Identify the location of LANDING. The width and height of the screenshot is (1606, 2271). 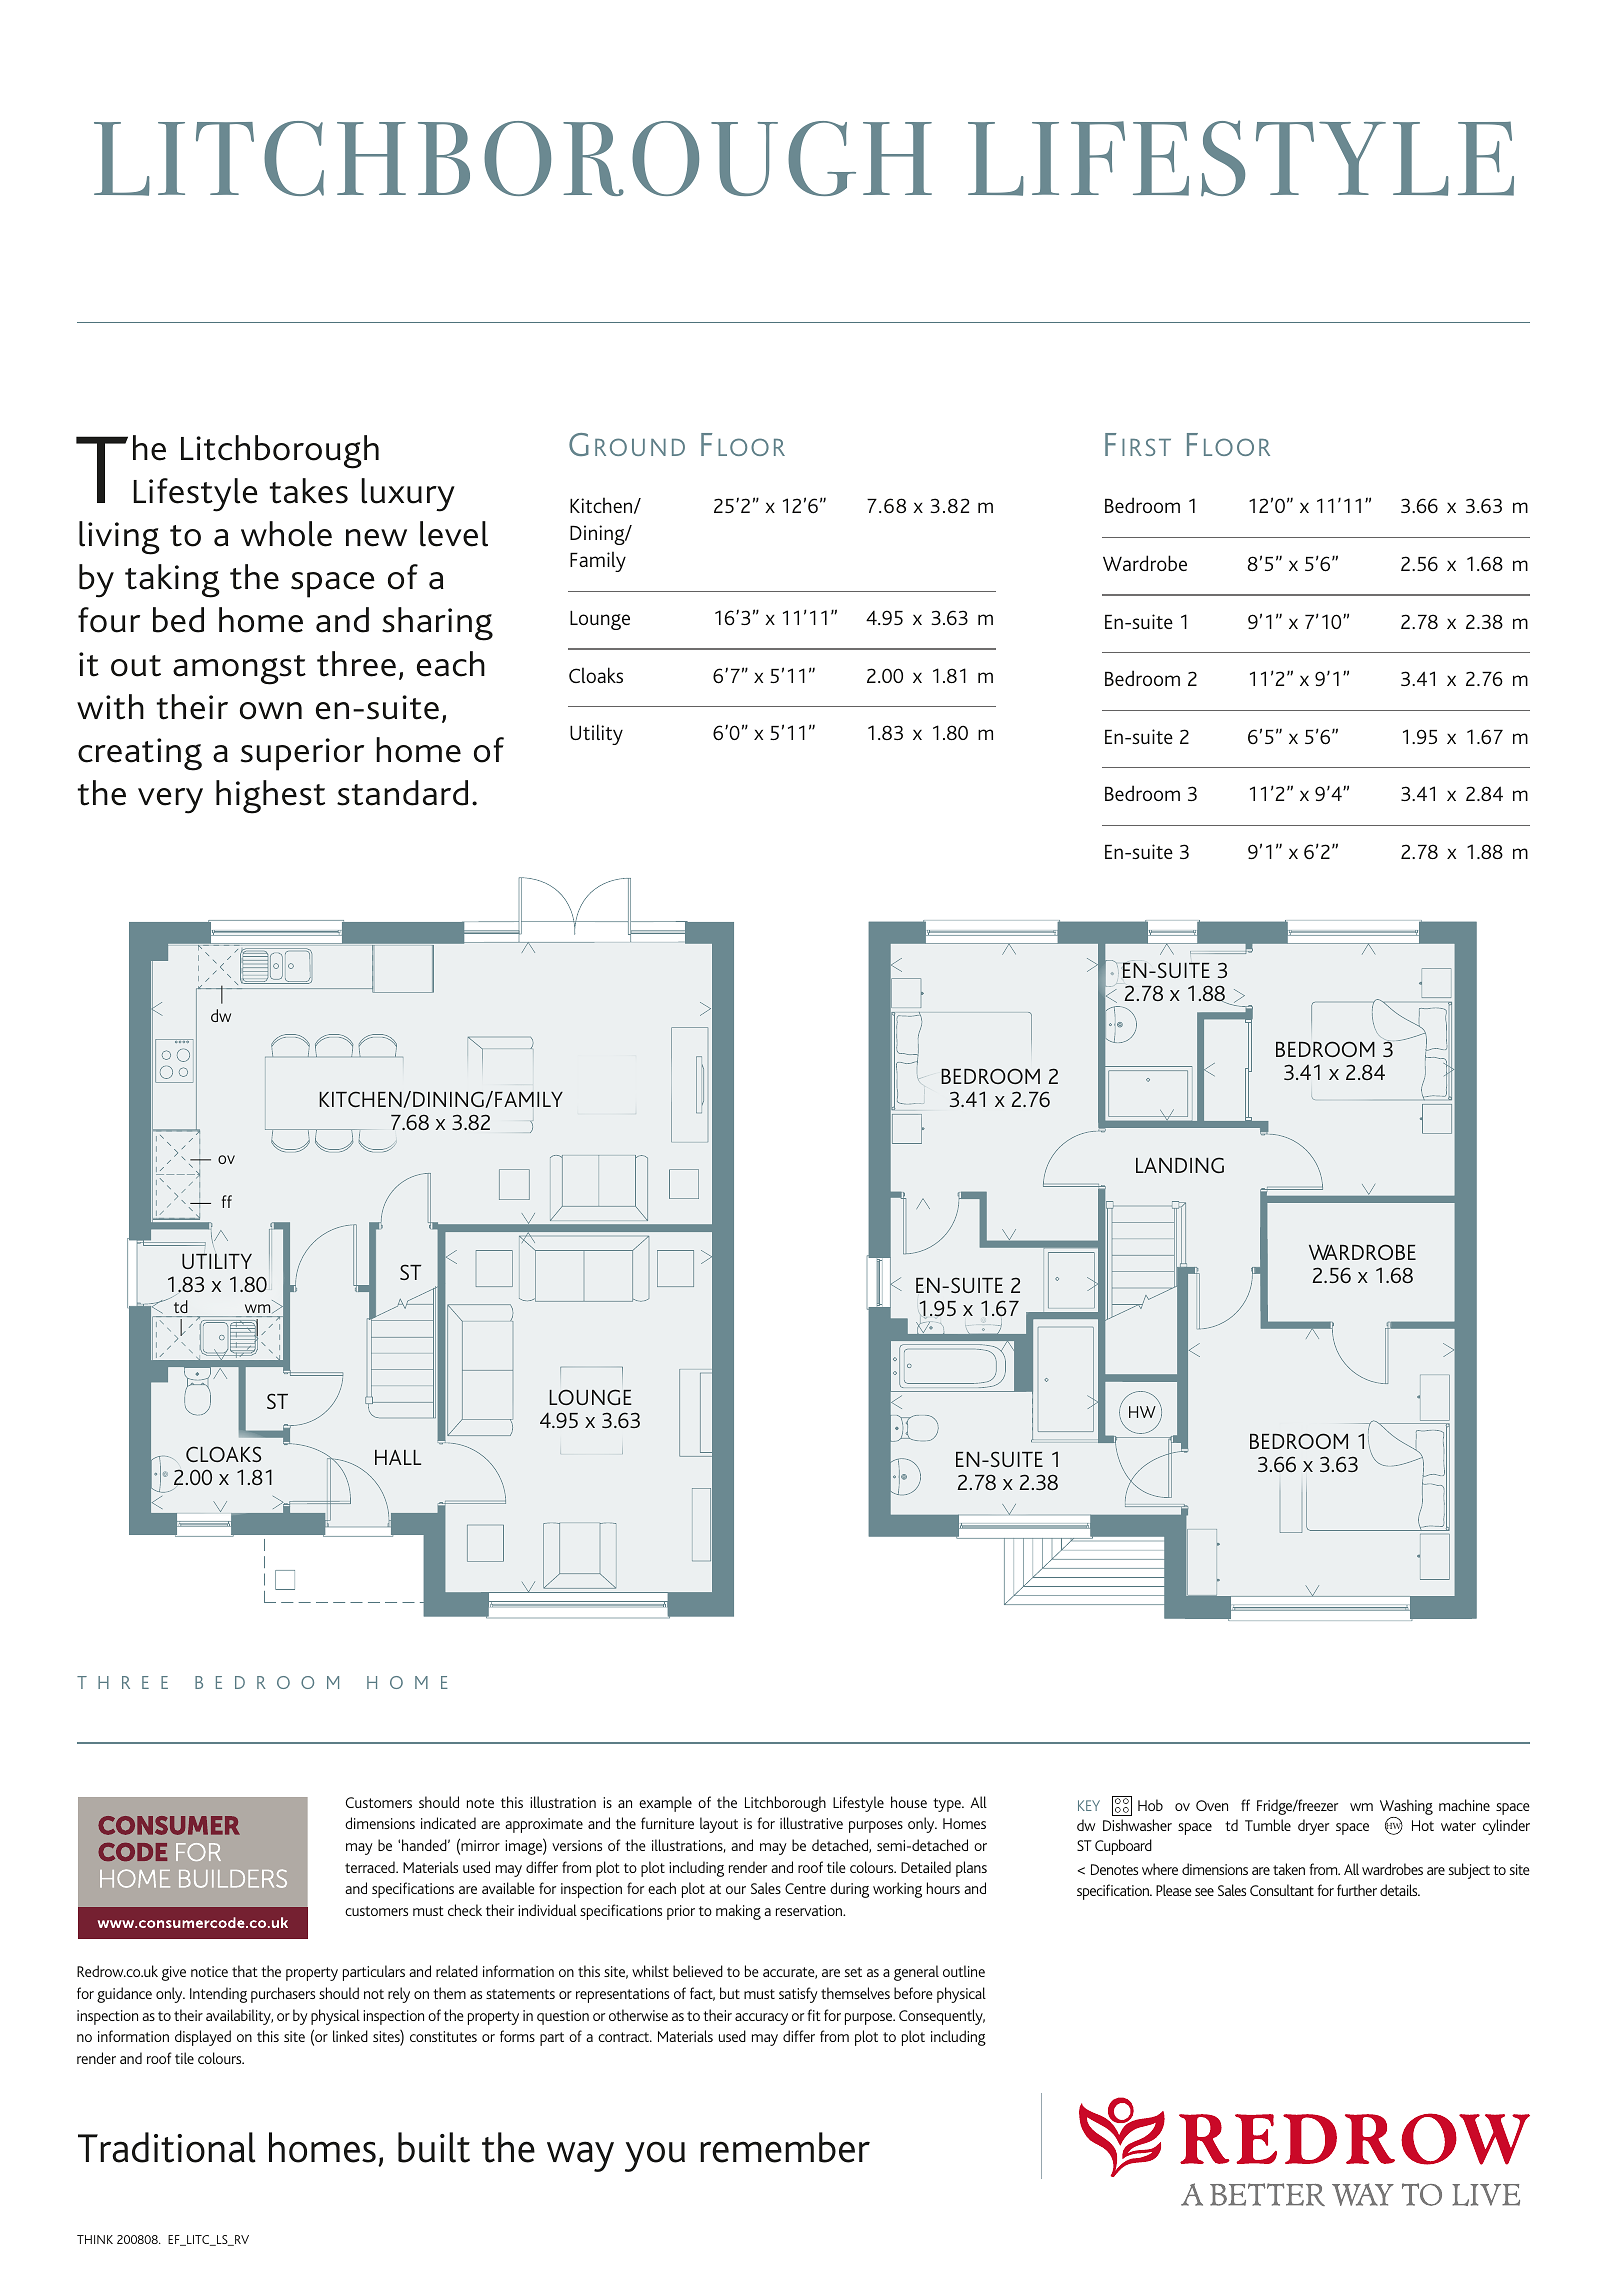
(1180, 1165).
